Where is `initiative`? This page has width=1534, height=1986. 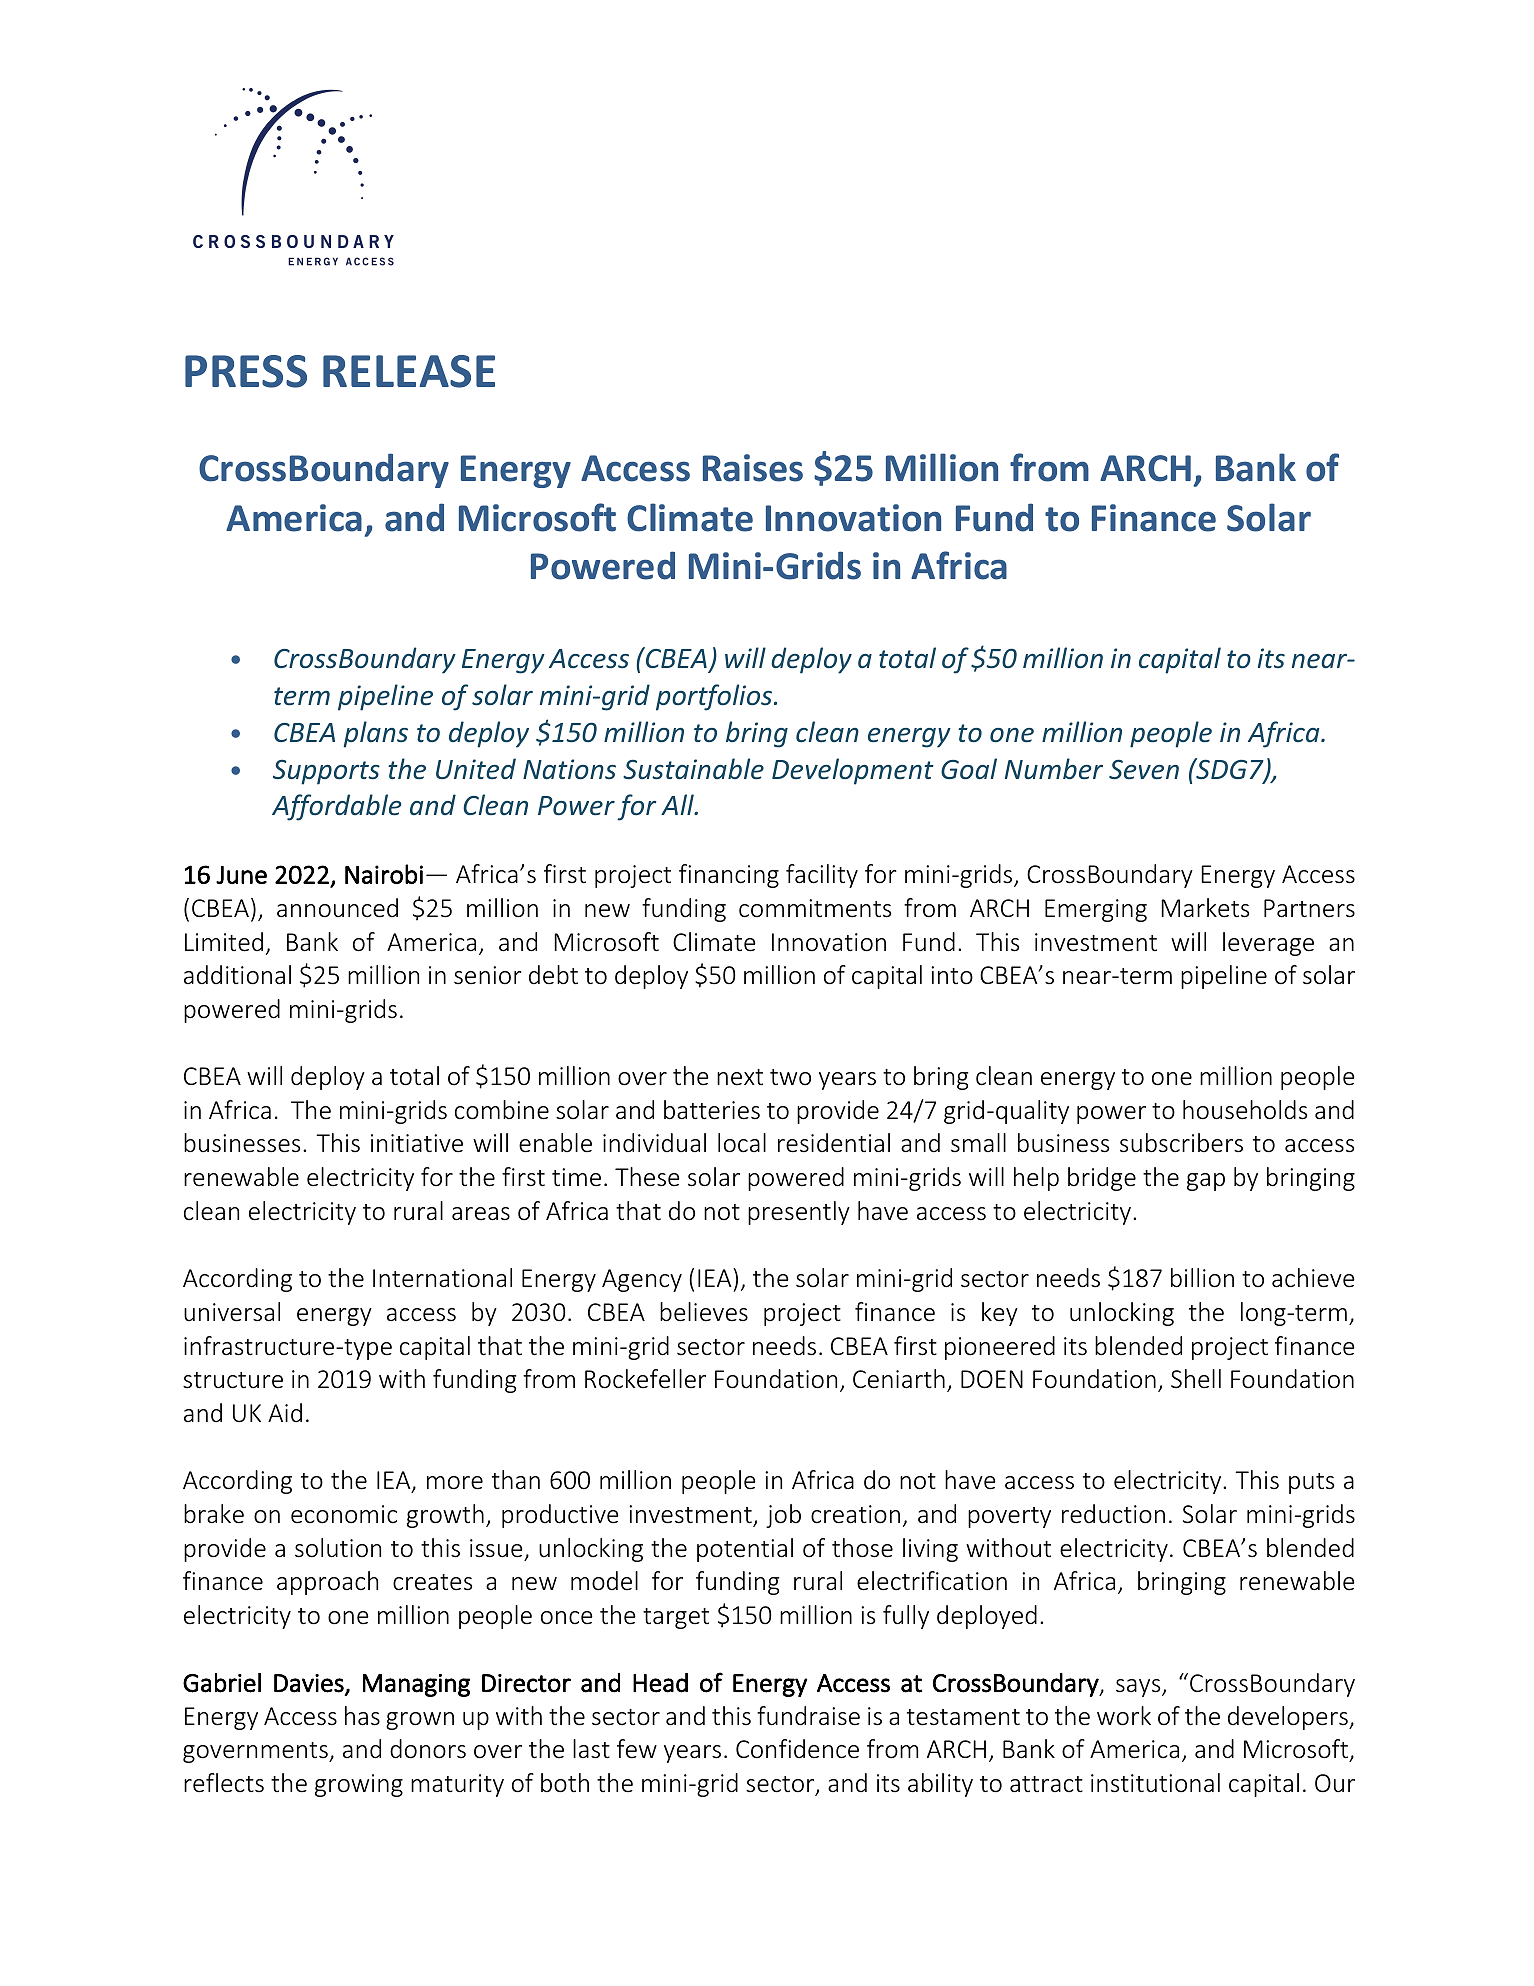 initiative is located at coordinates (417, 1143).
